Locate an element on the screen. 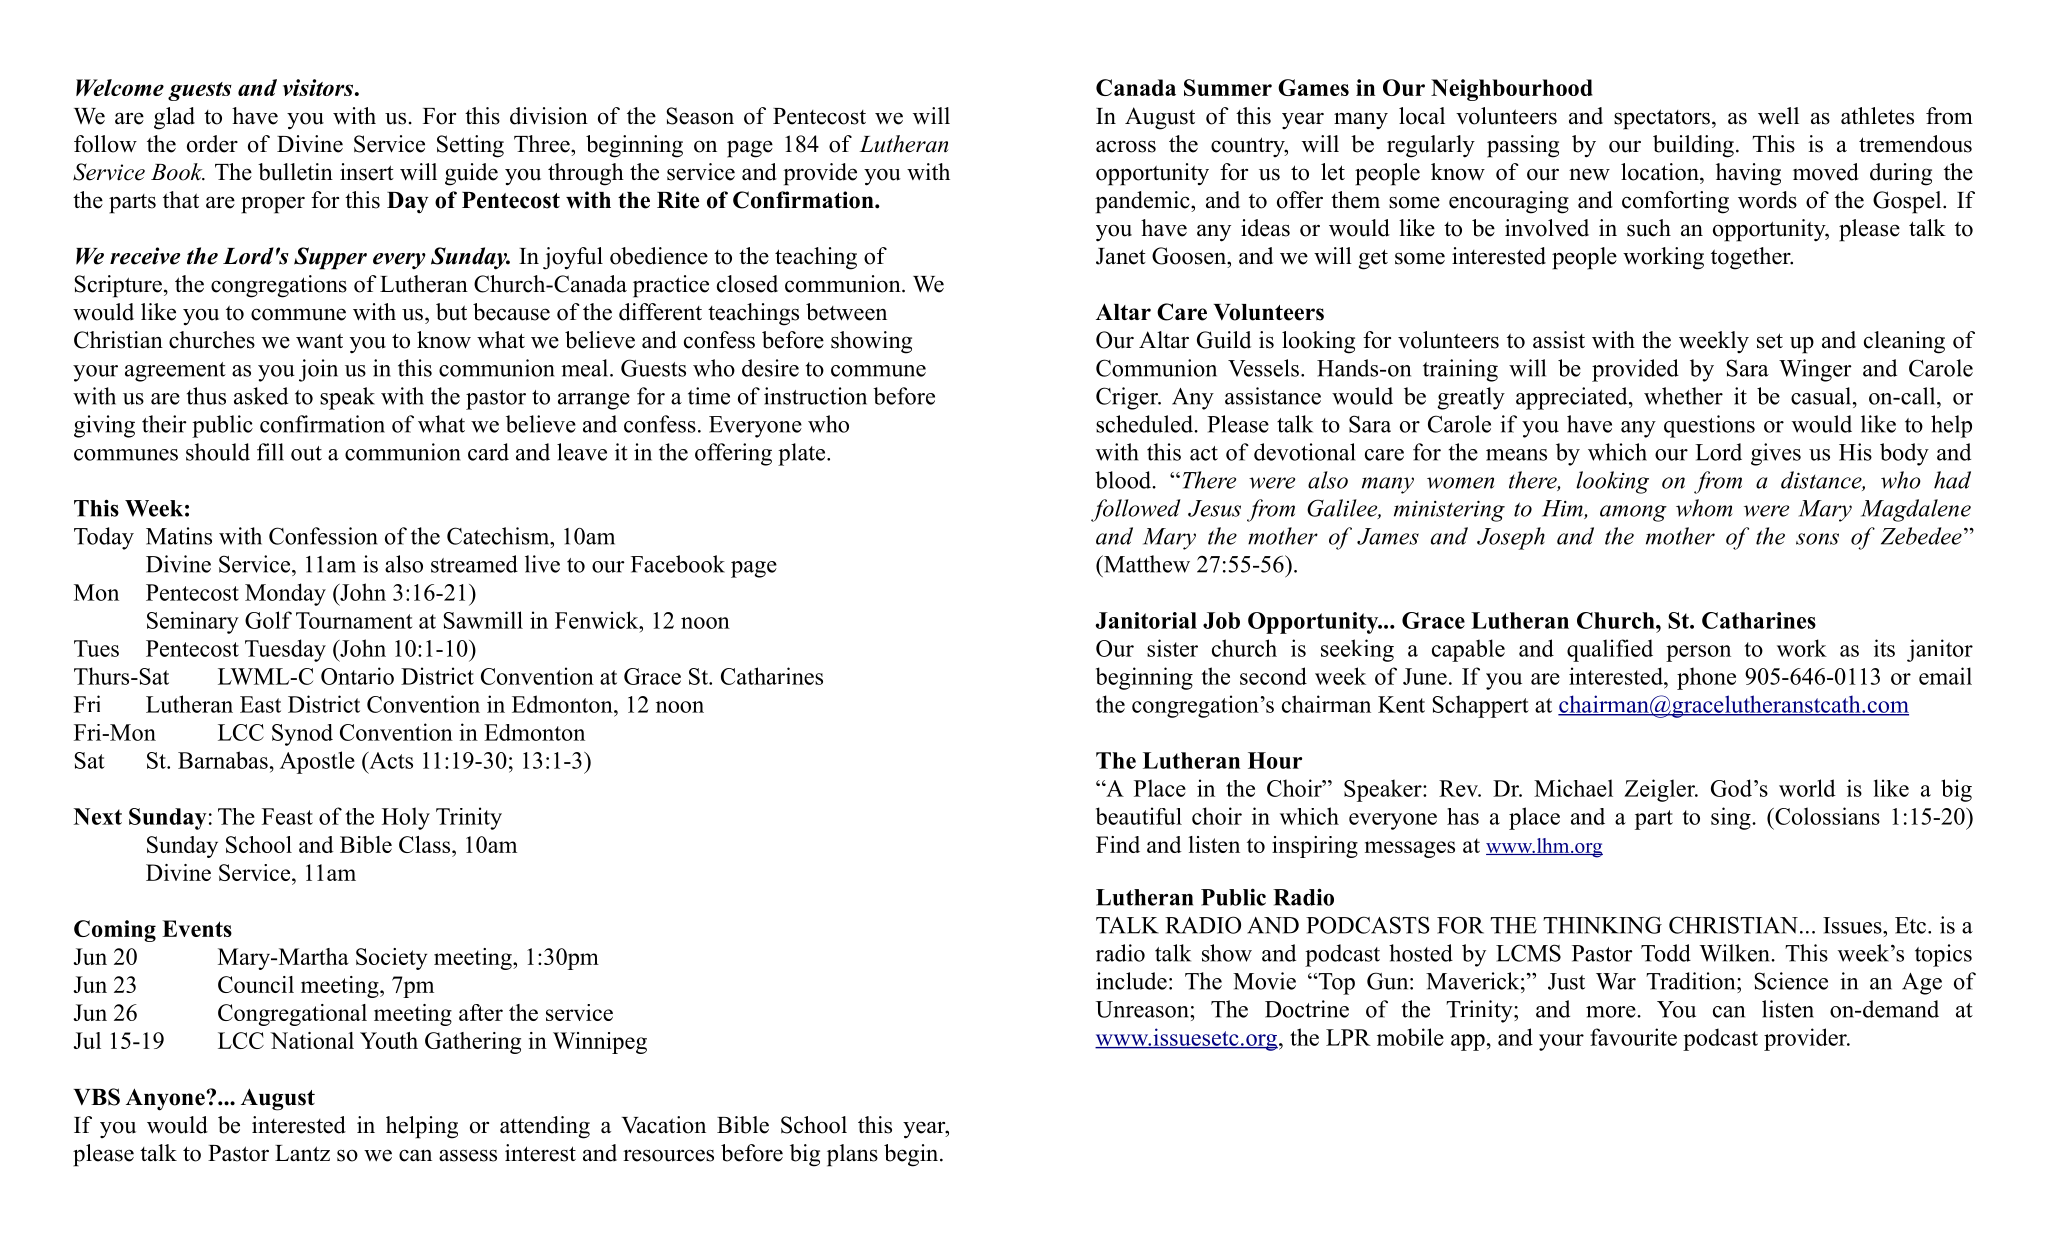  blood is located at coordinates (1124, 480).
